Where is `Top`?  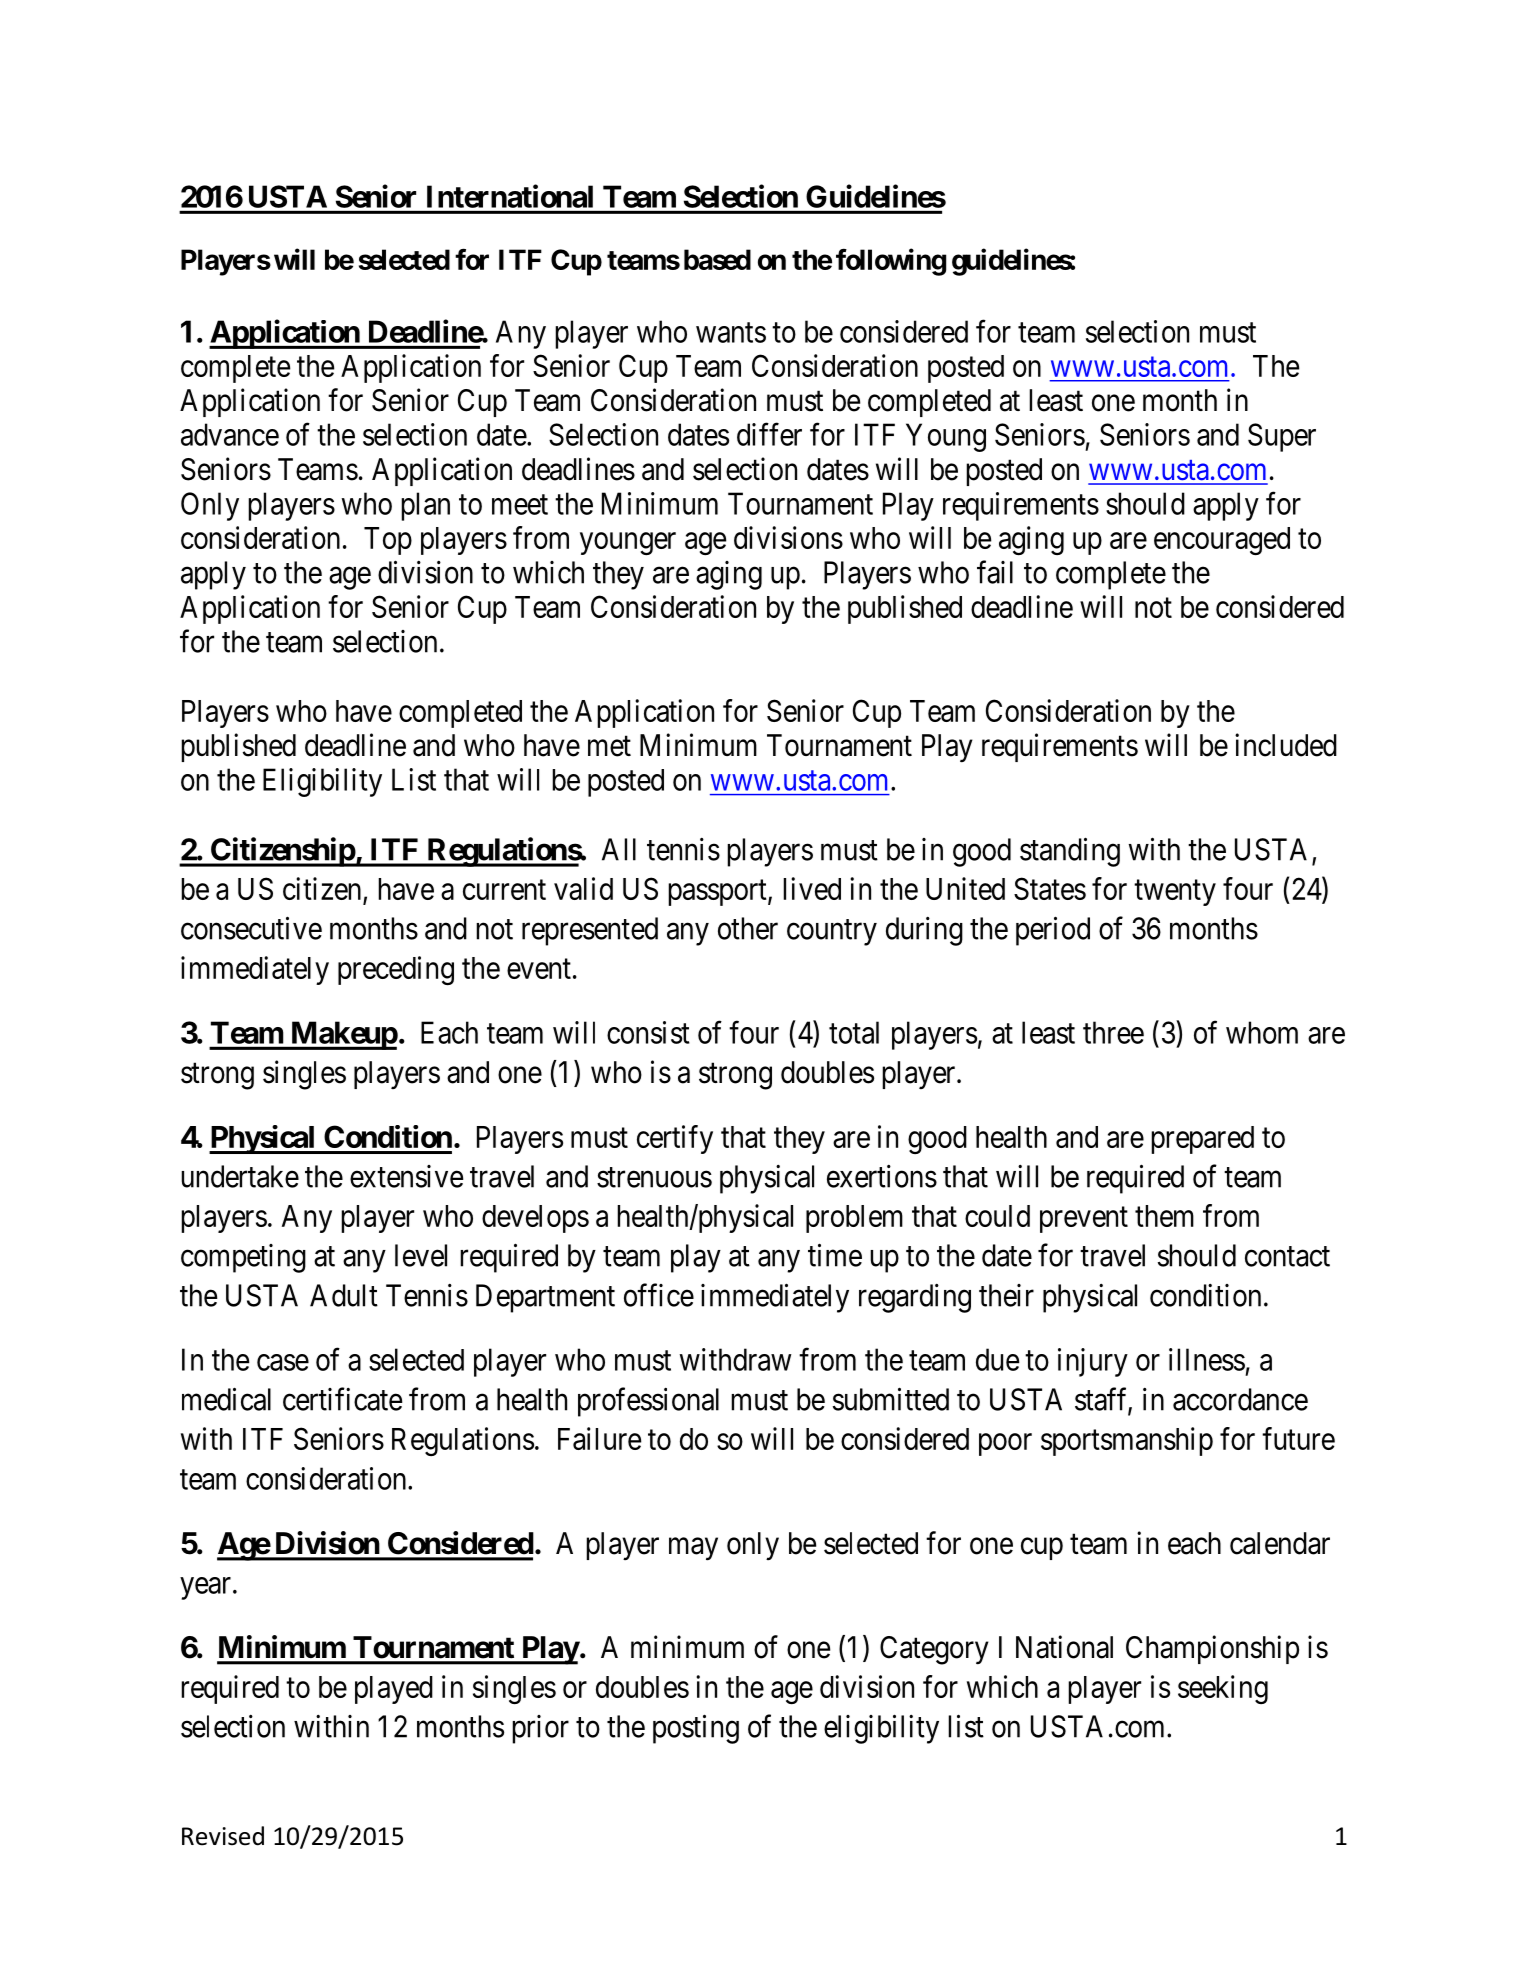 Top is located at coordinates (388, 541).
